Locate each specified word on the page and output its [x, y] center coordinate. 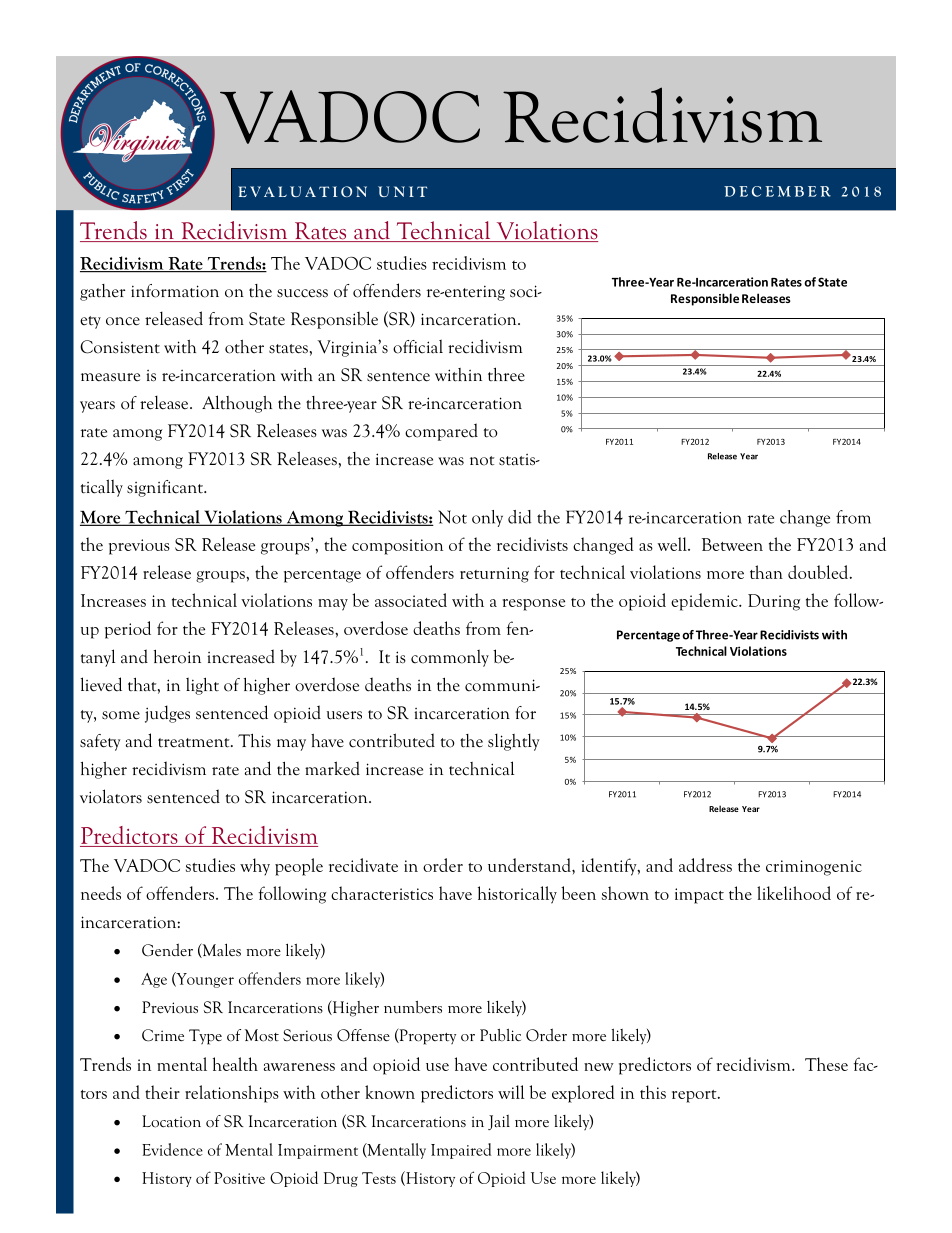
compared [441, 432]
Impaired [461, 1151]
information [175, 291]
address [705, 865]
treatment [195, 743]
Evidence [172, 1149]
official [418, 346]
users [344, 715]
